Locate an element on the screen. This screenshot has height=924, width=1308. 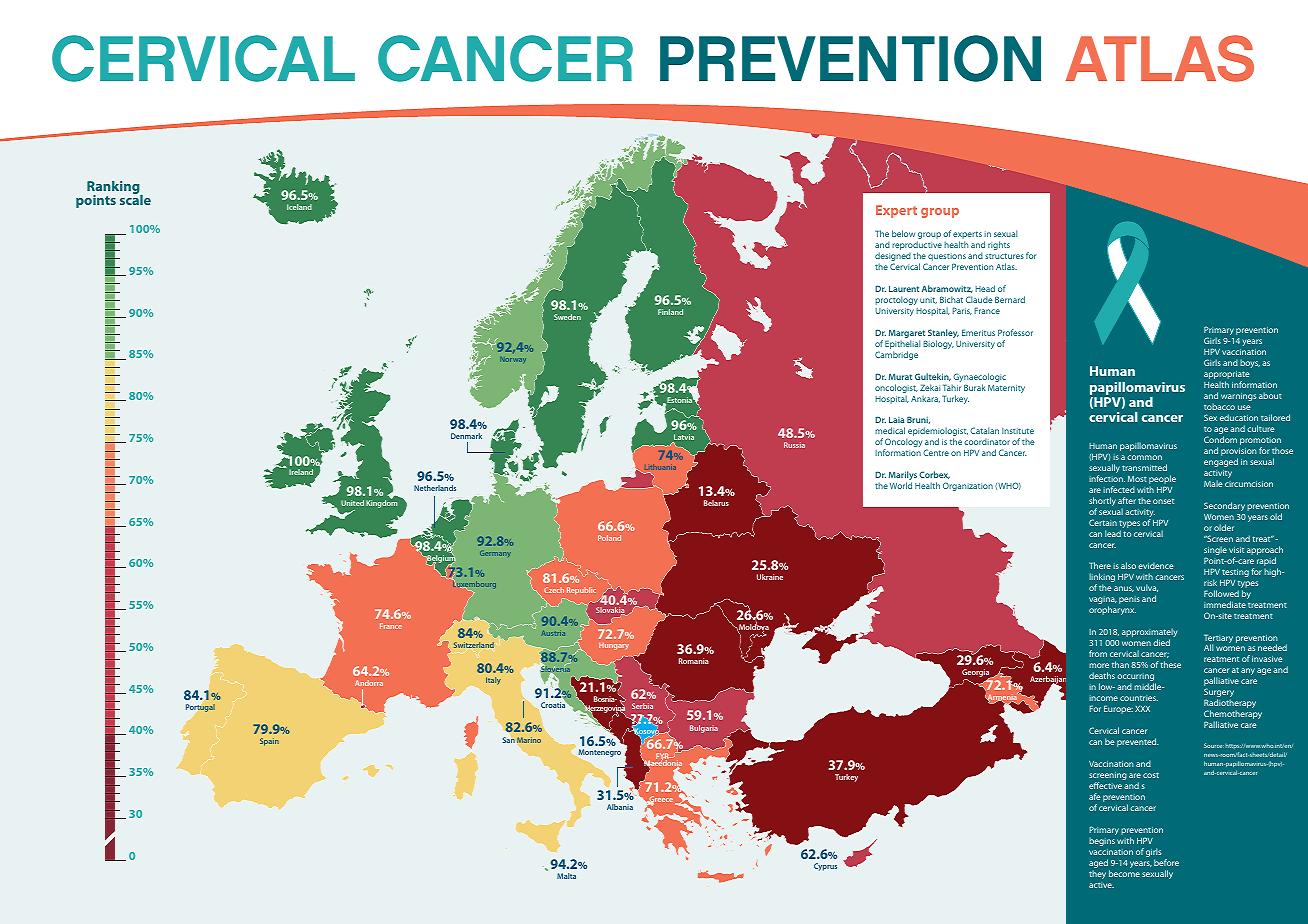
Romania is located at coordinates (694, 661).
